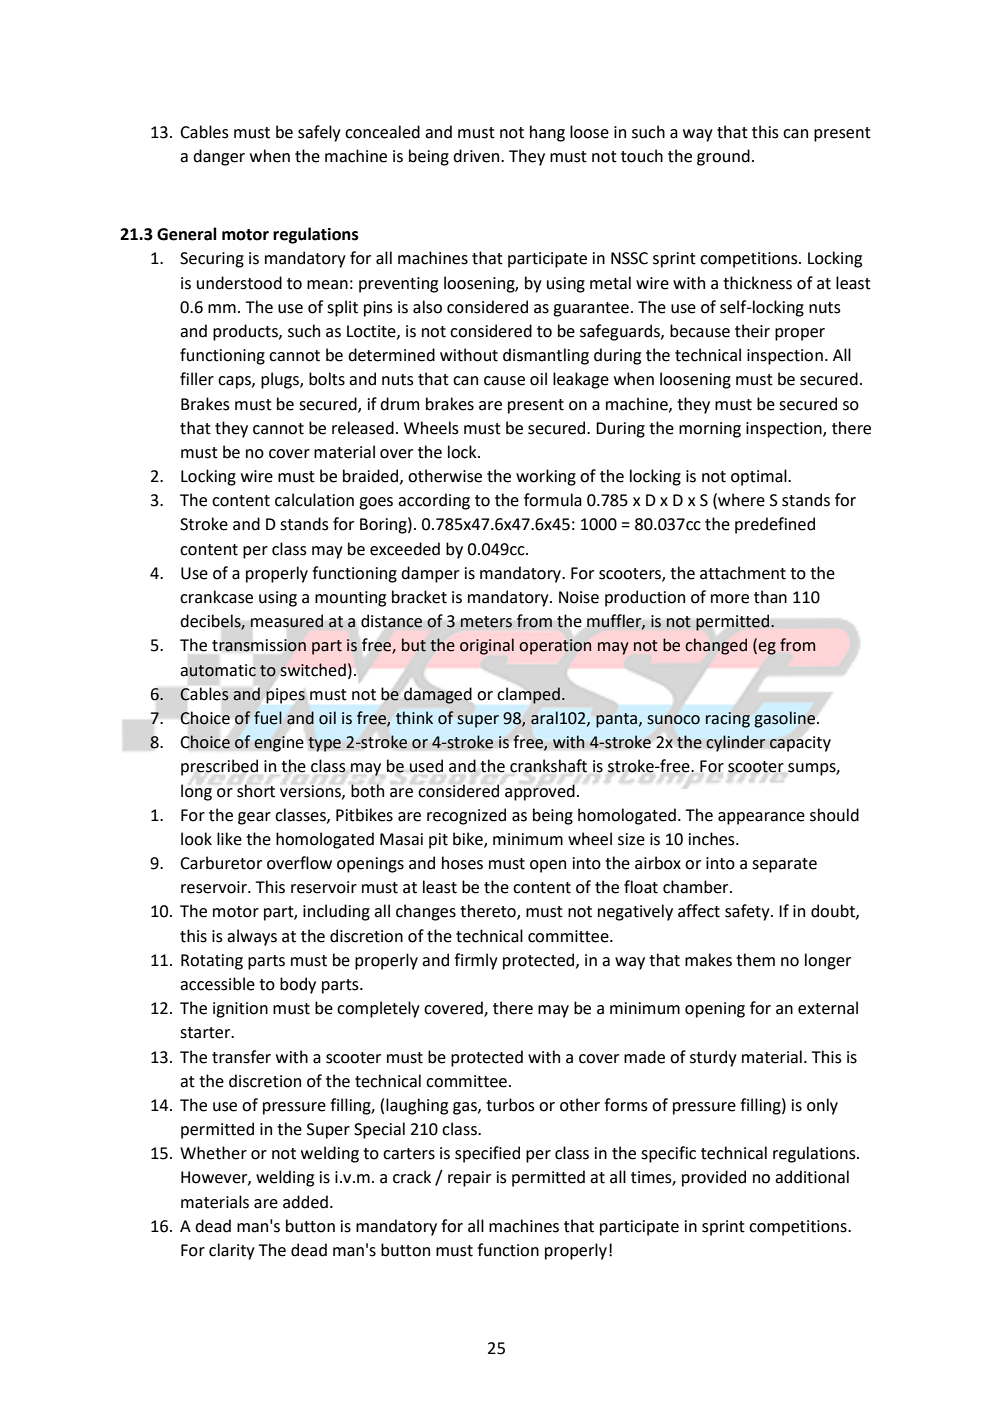 This screenshot has width=993, height=1405. What do you see at coordinates (775, 525) in the screenshot?
I see `predefined` at bounding box center [775, 525].
